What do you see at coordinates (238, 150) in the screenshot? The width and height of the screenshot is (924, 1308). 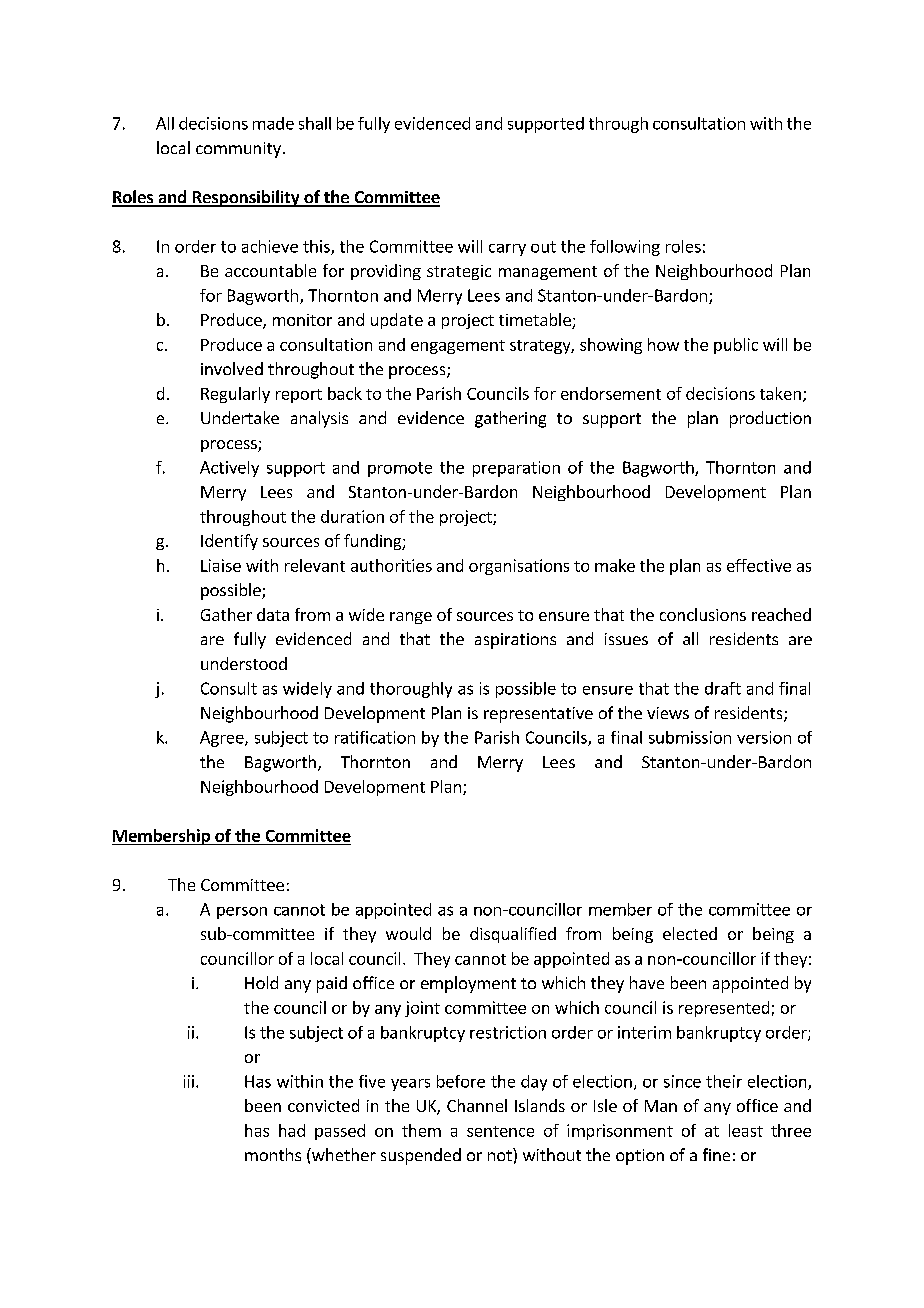 I see `community` at bounding box center [238, 150].
